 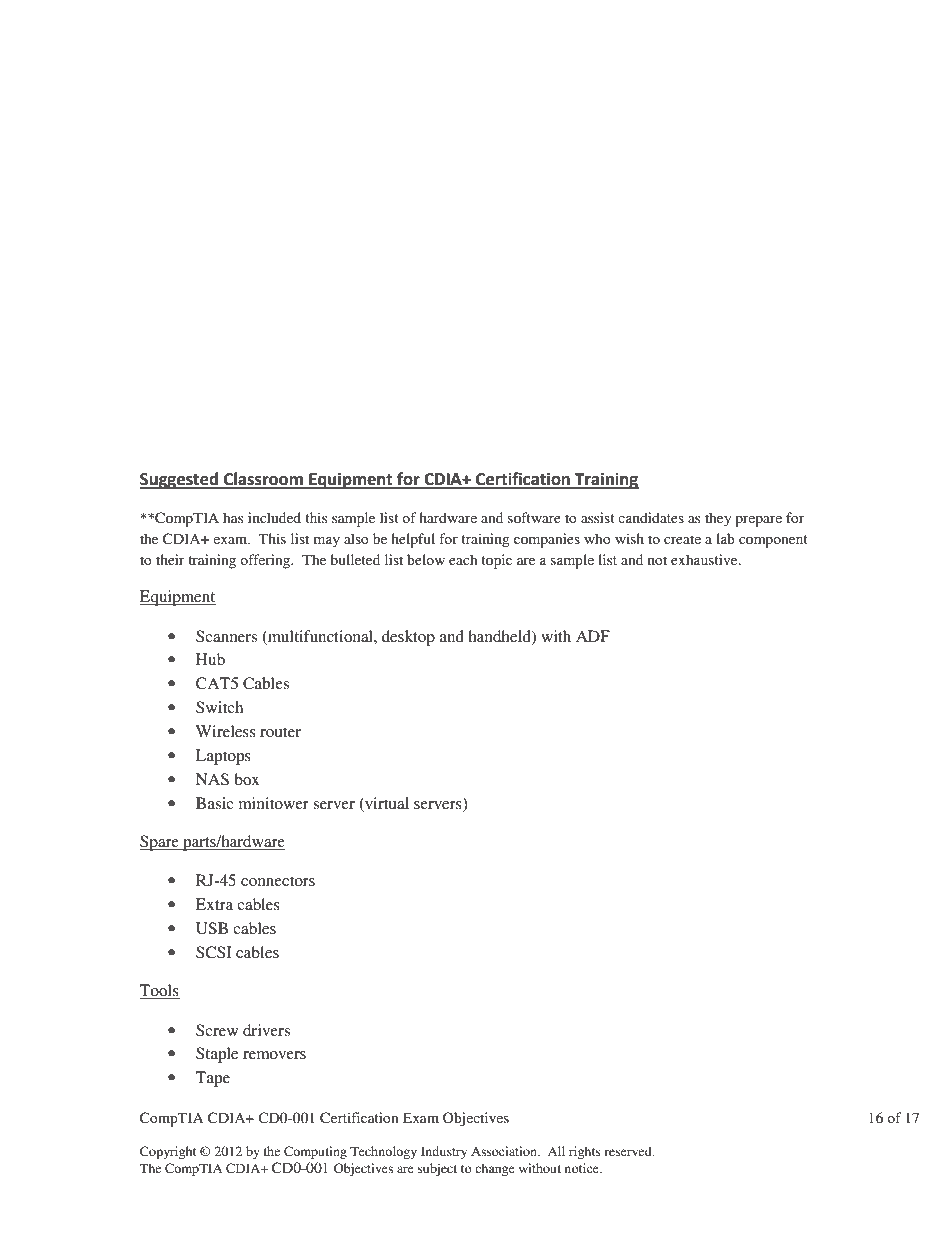 What do you see at coordinates (500, 637) in the screenshot?
I see `handheld` at bounding box center [500, 637].
